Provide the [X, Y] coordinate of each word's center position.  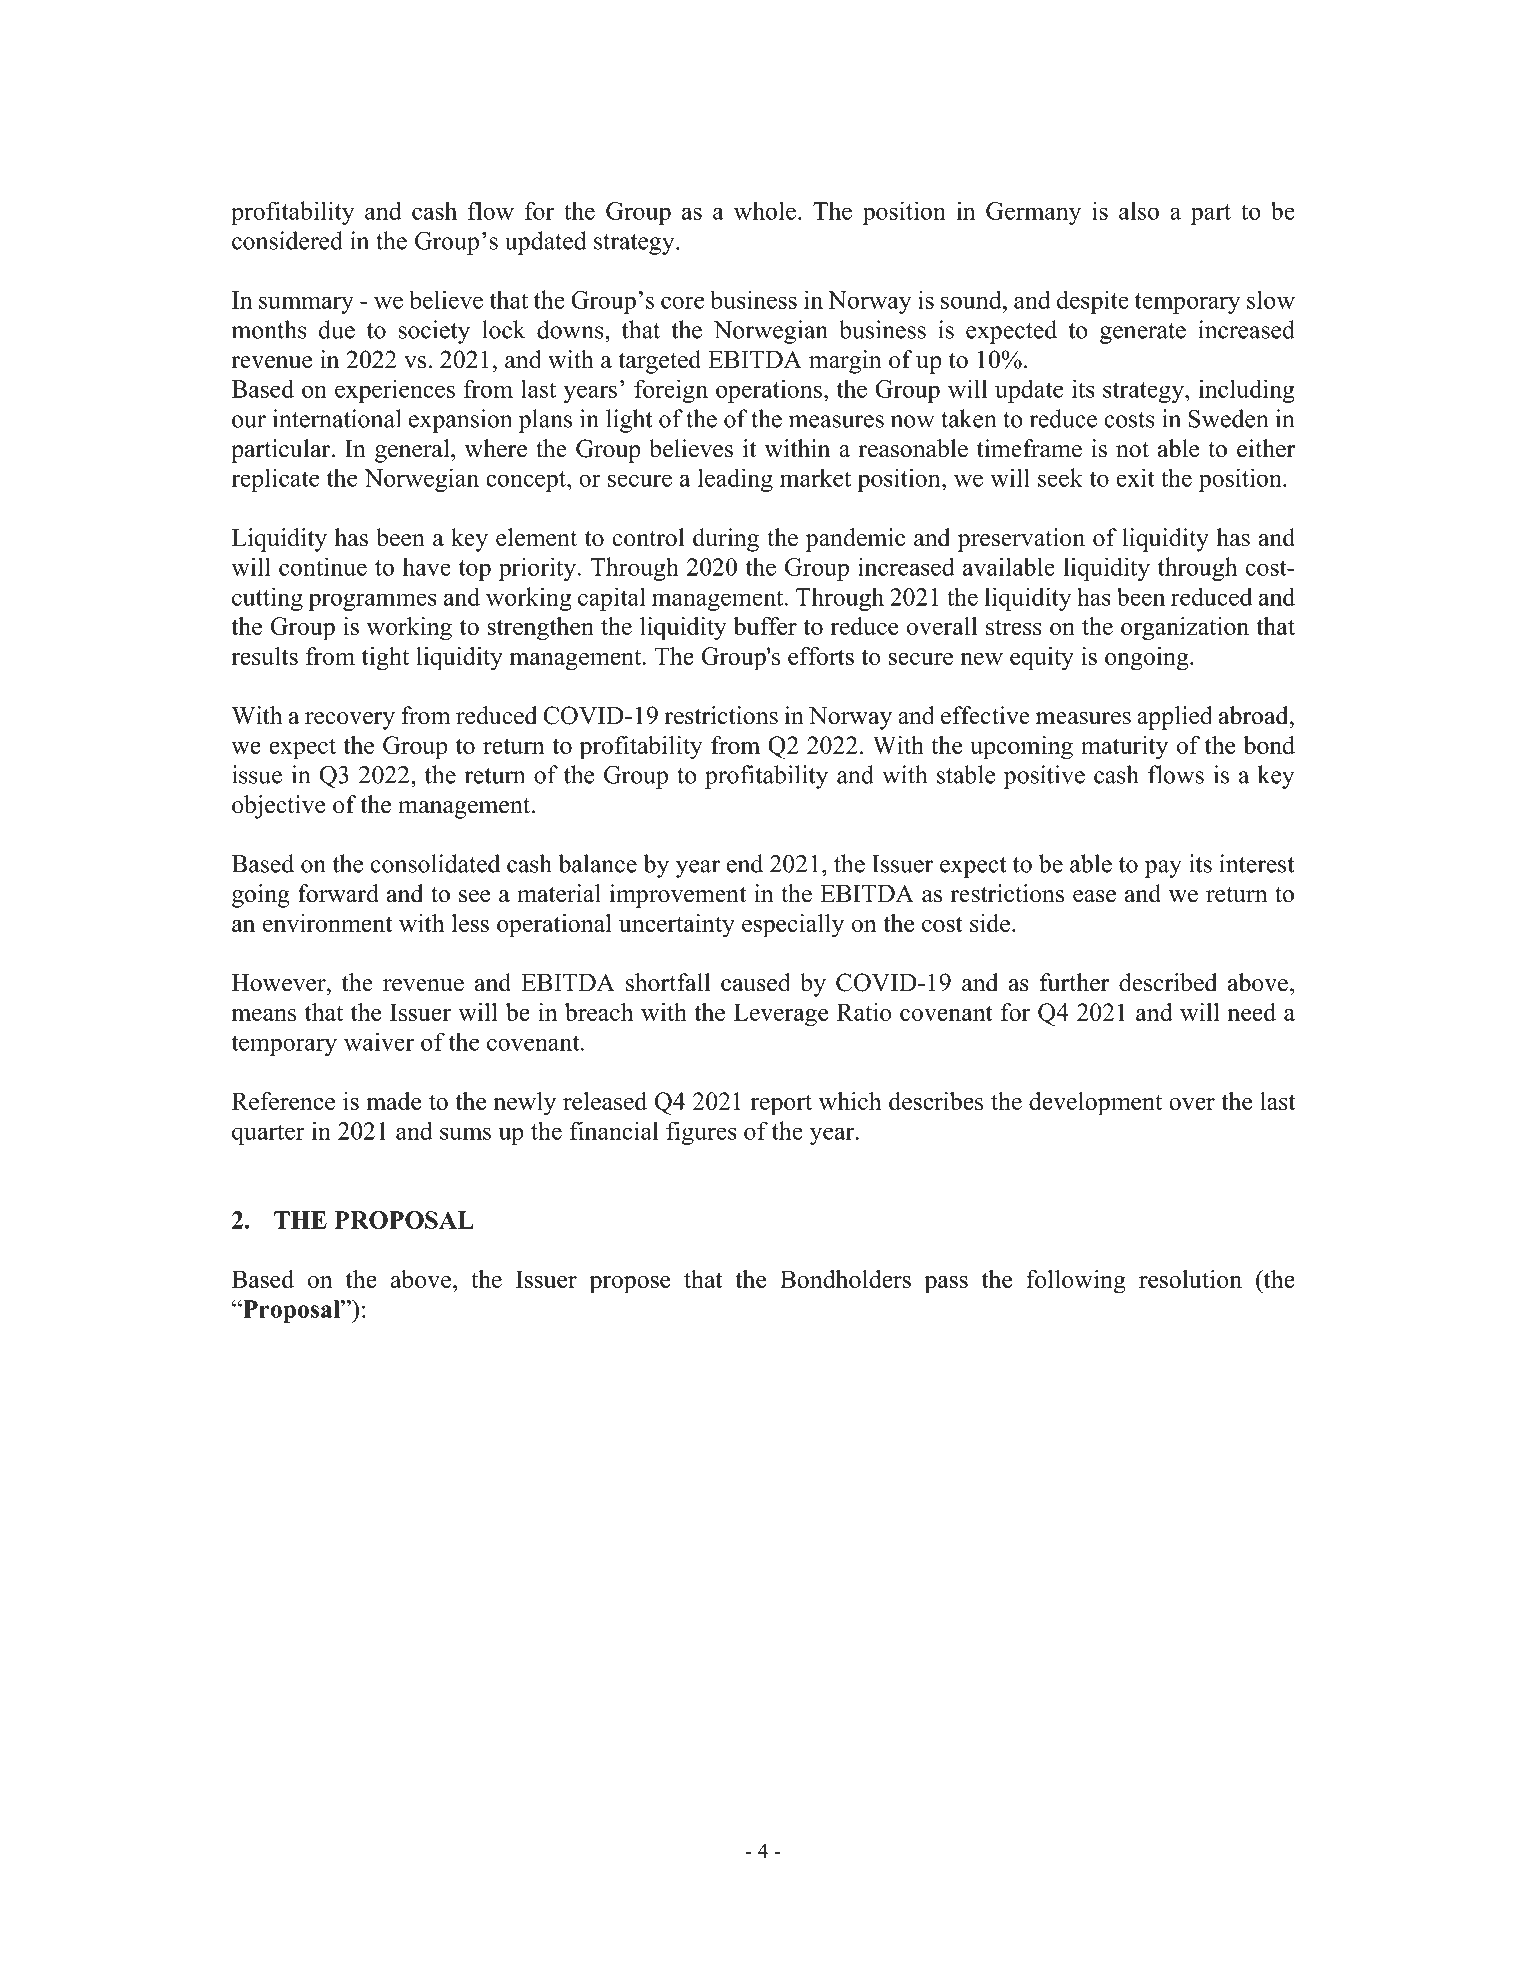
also [1139, 210]
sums [465, 1133]
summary [306, 305]
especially [793, 926]
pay [1163, 869]
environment [327, 923]
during [726, 540]
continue [323, 566]
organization [1185, 629]
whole [765, 210]
